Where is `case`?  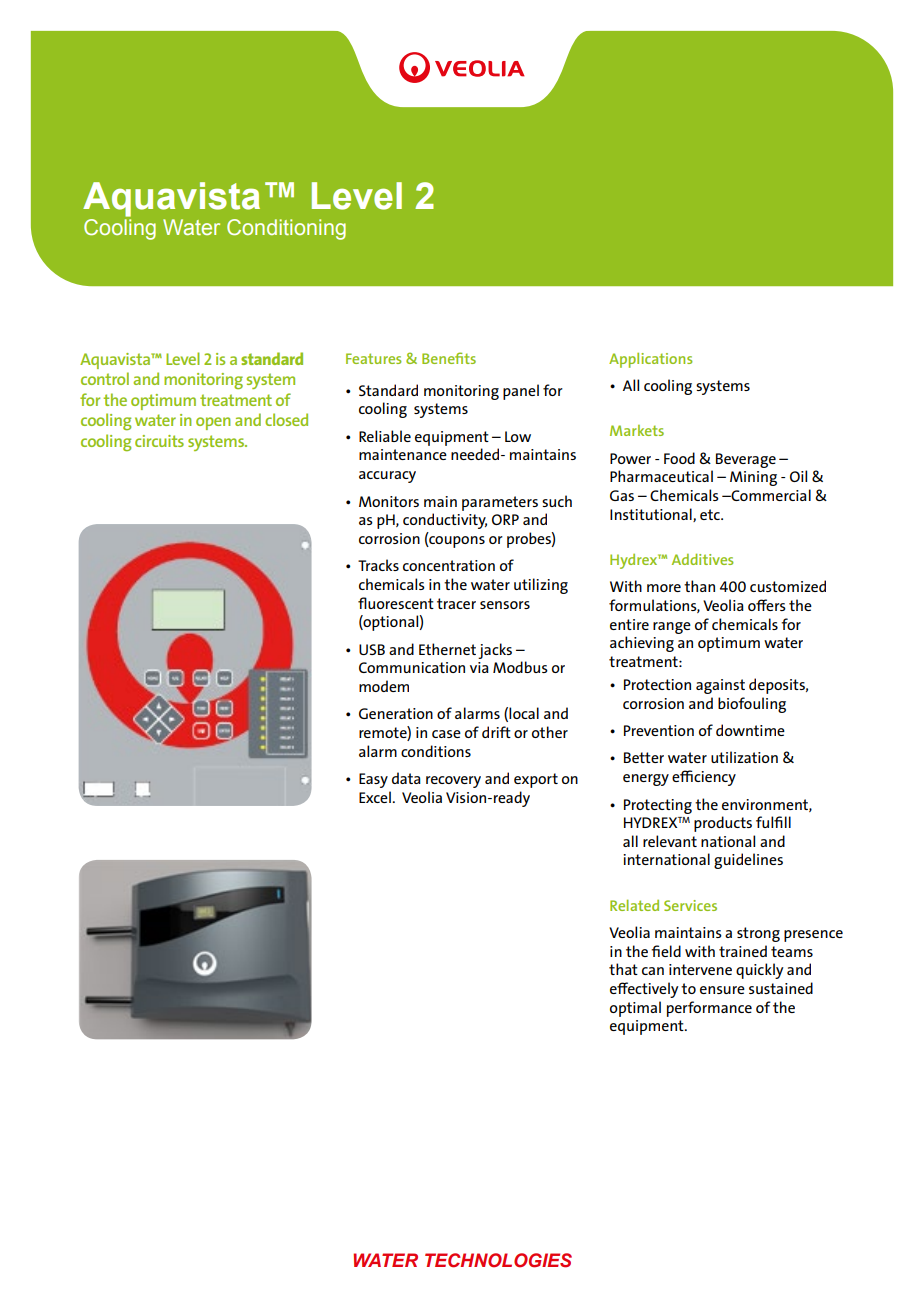 case is located at coordinates (446, 734).
